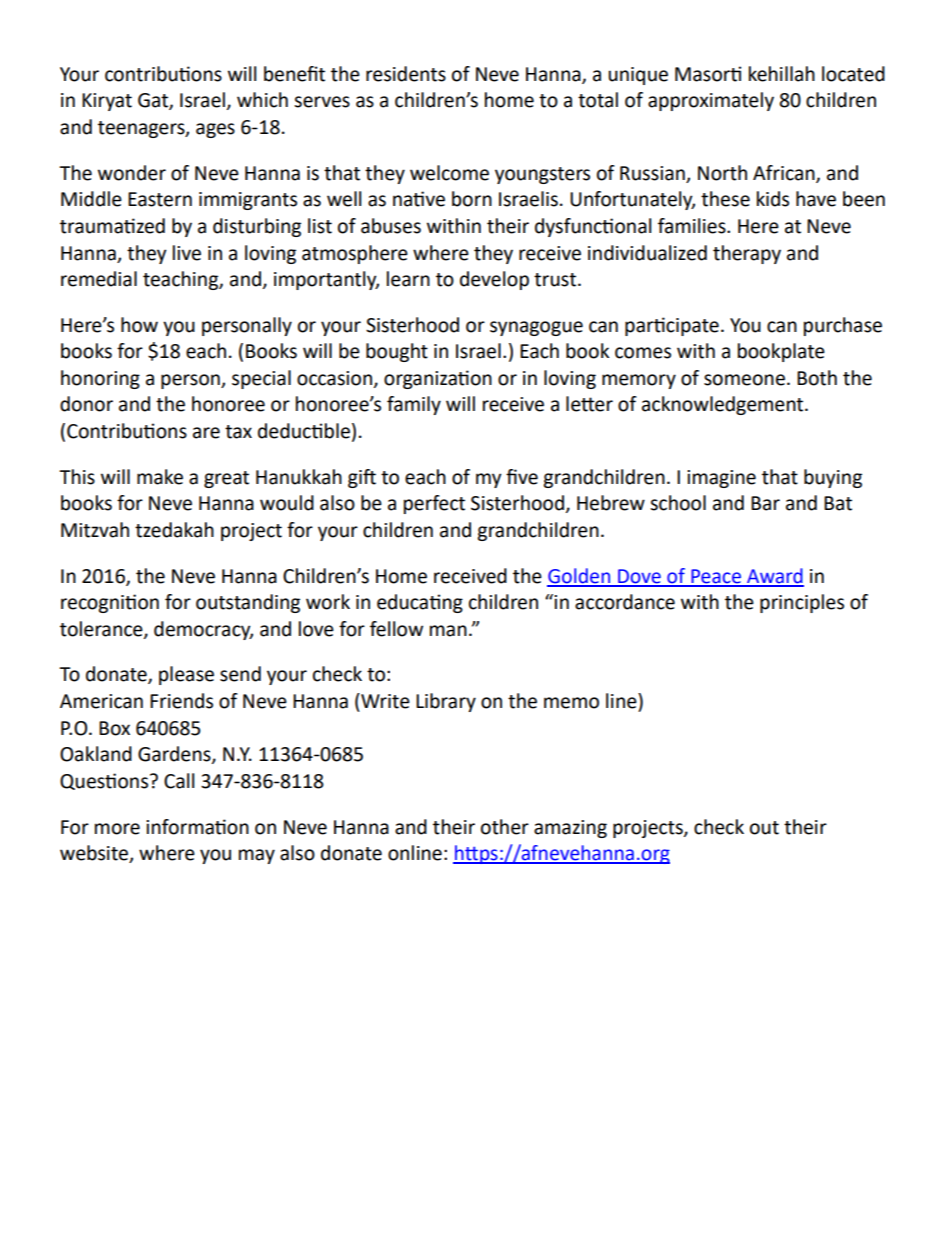  I want to click on five, so click(522, 477).
